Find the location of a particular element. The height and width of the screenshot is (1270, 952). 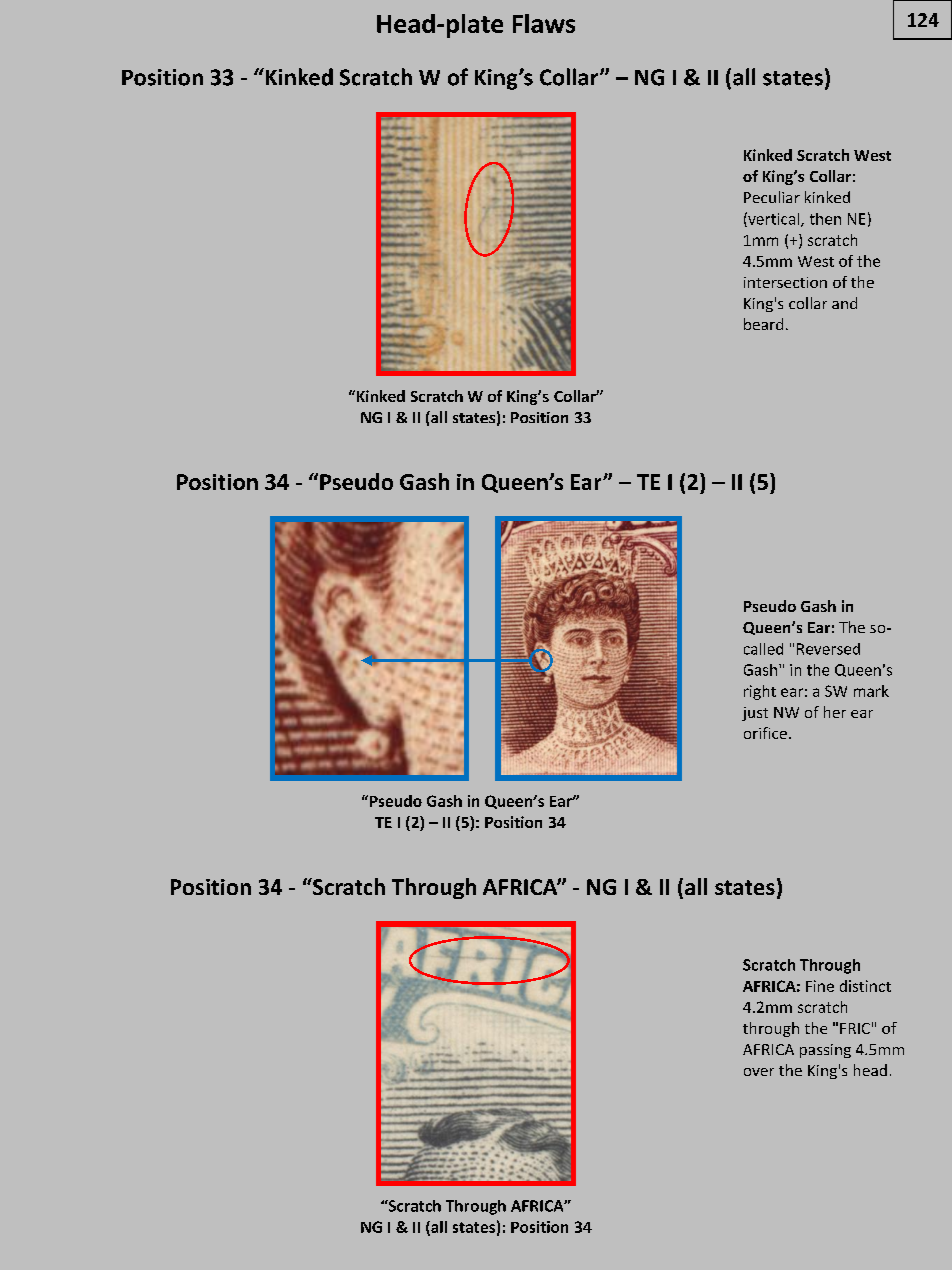

Fine is located at coordinates (820, 986).
